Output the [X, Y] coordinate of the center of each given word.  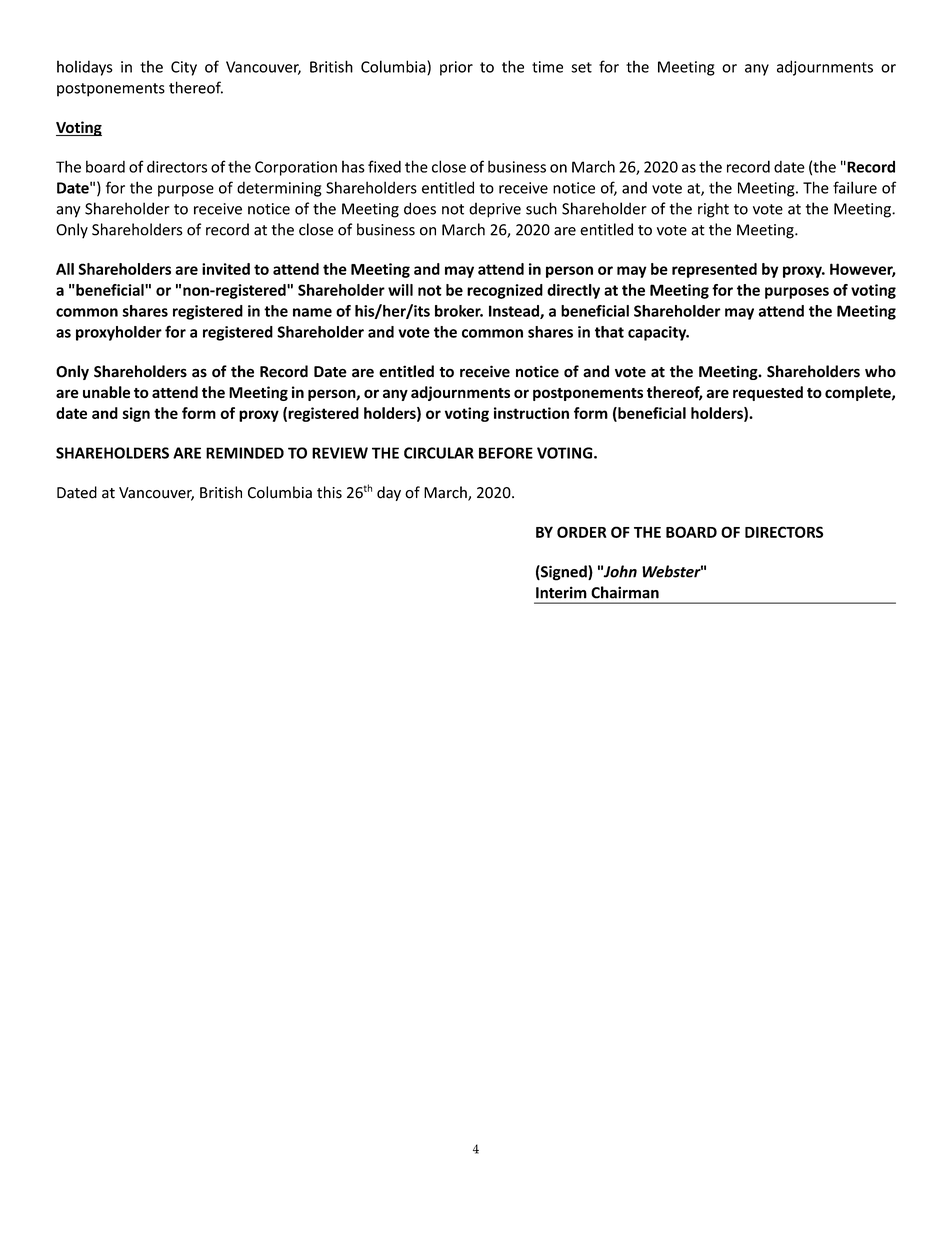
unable [106, 392]
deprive [495, 210]
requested [768, 393]
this [329, 492]
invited [226, 269]
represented [714, 270]
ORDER [582, 532]
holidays [85, 68]
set [581, 67]
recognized [505, 291]
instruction [531, 413]
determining [279, 189]
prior [456, 68]
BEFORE [506, 453]
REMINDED [245, 453]
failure [855, 187]
